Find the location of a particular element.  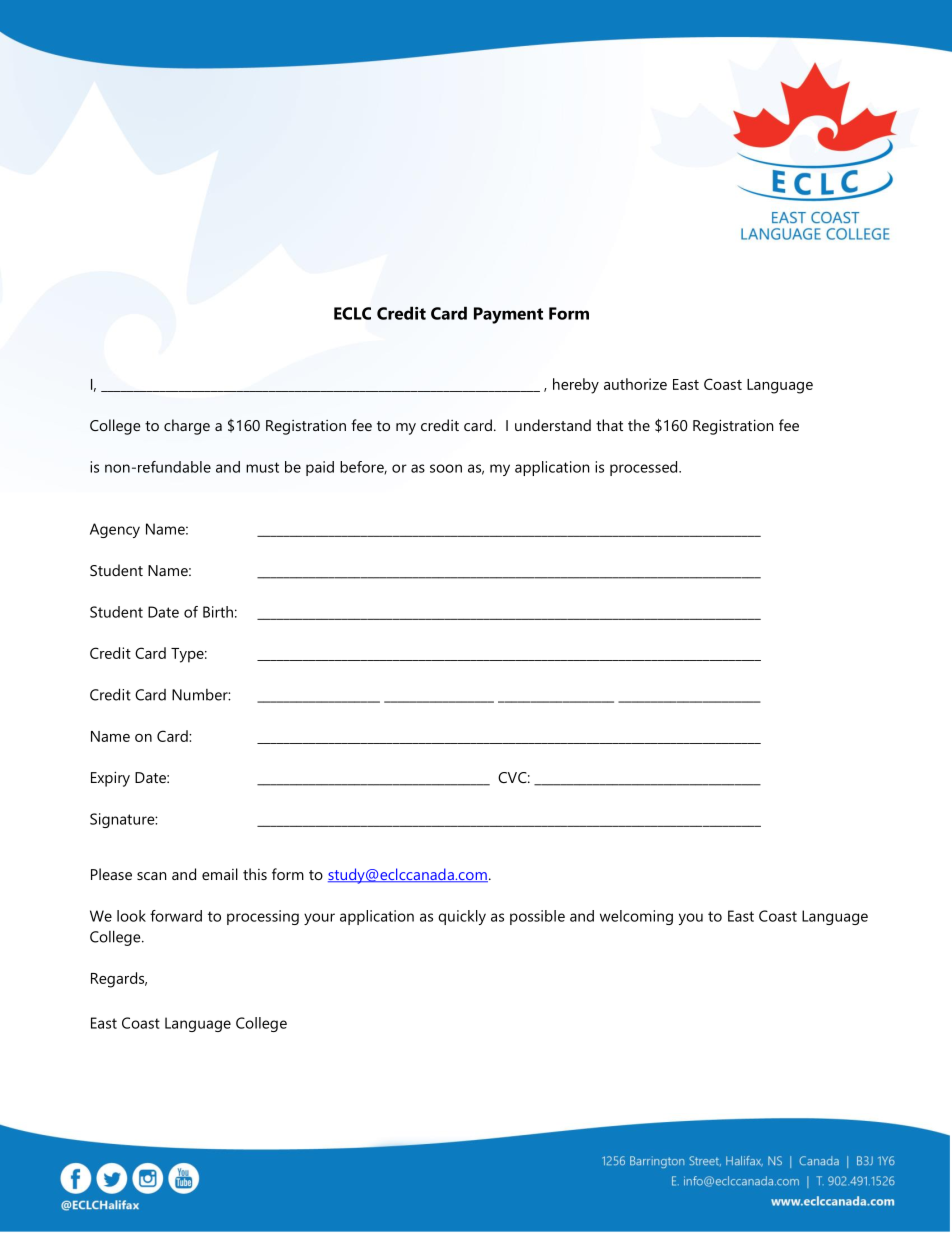

processed is located at coordinates (645, 468).
